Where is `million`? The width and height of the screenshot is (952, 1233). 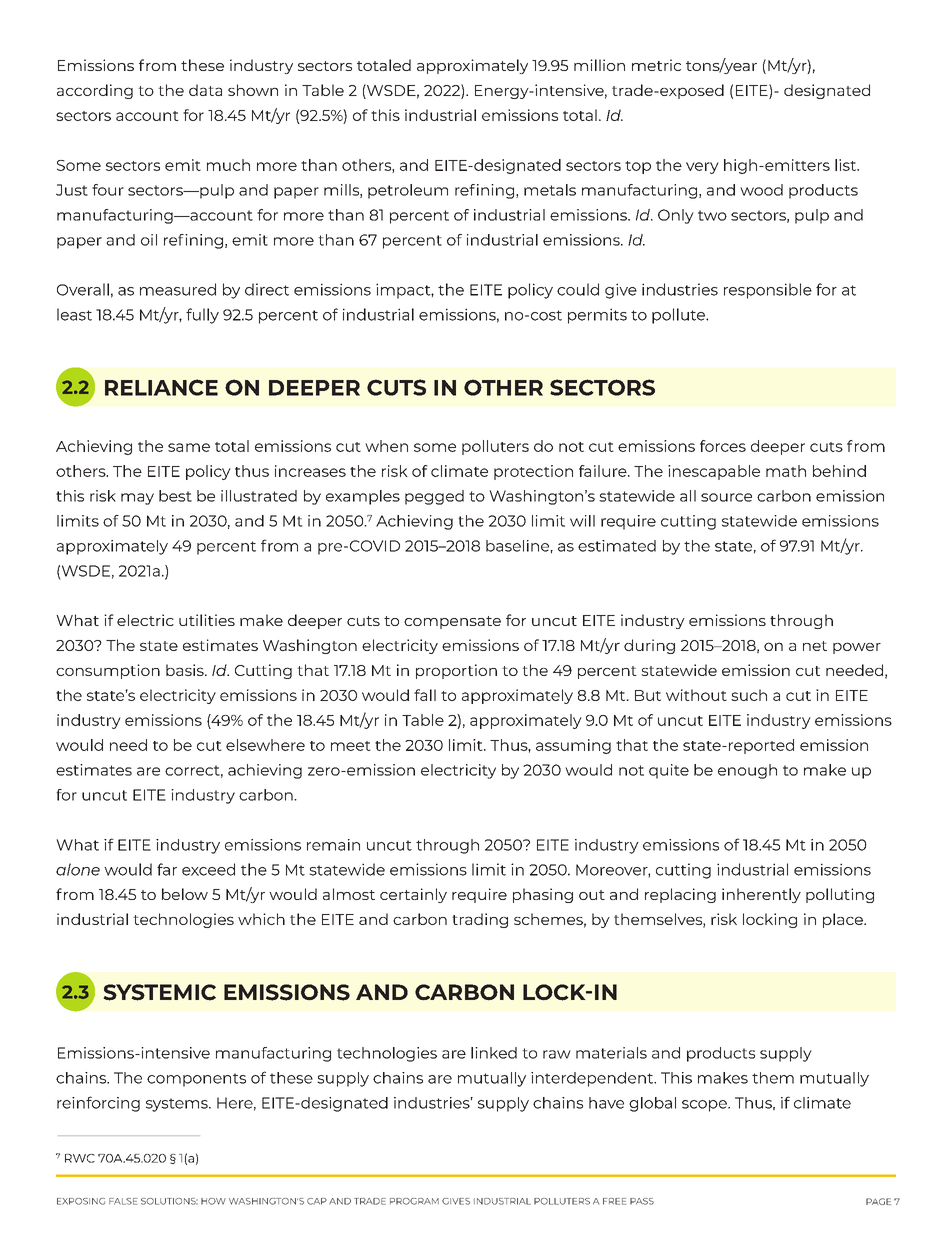 million is located at coordinates (599, 65).
